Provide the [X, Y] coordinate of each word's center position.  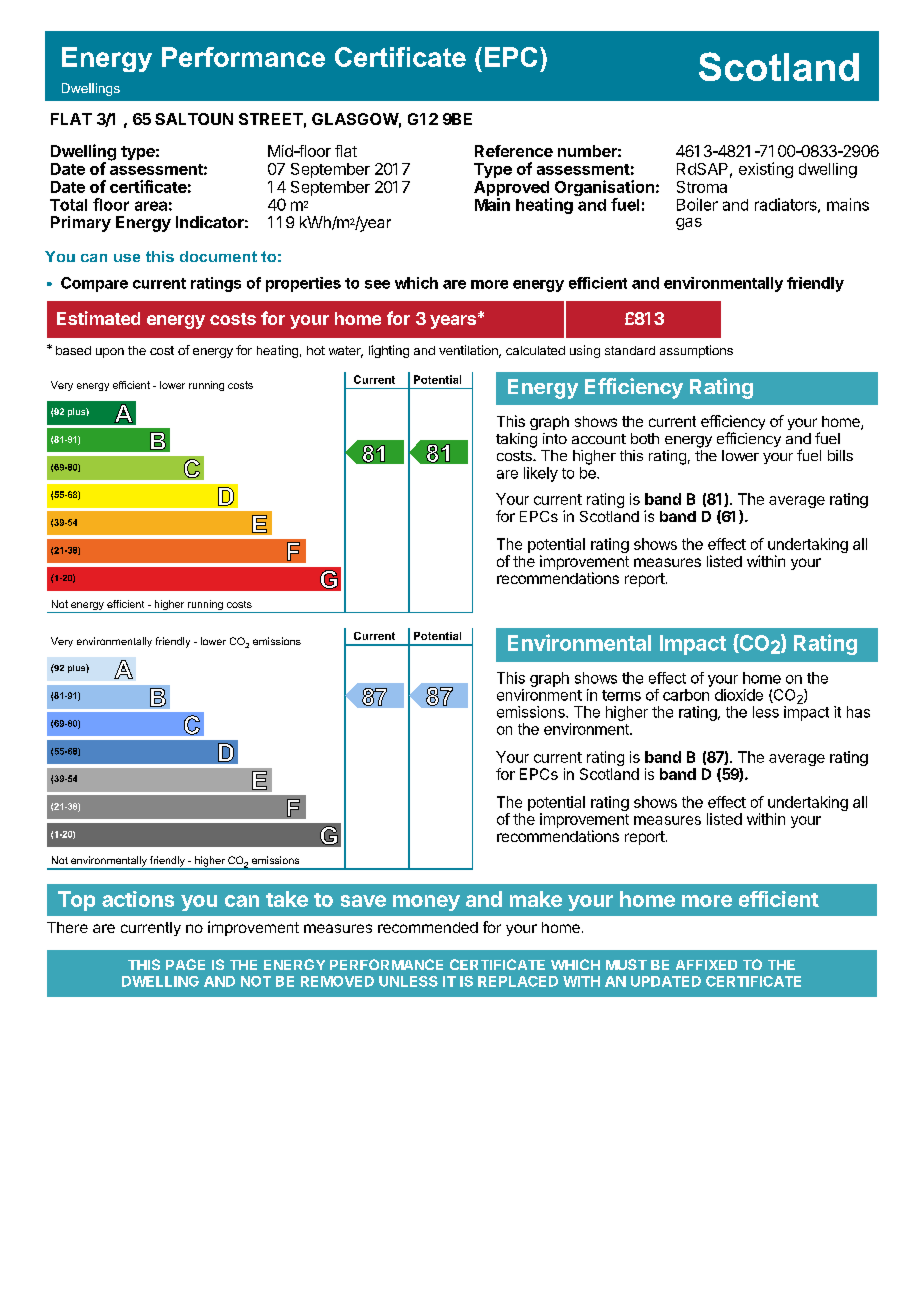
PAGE [185, 964]
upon [110, 353]
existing [766, 170]
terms [621, 695]
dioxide [739, 695]
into [555, 438]
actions [138, 899]
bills [840, 455]
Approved [511, 188]
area [151, 206]
